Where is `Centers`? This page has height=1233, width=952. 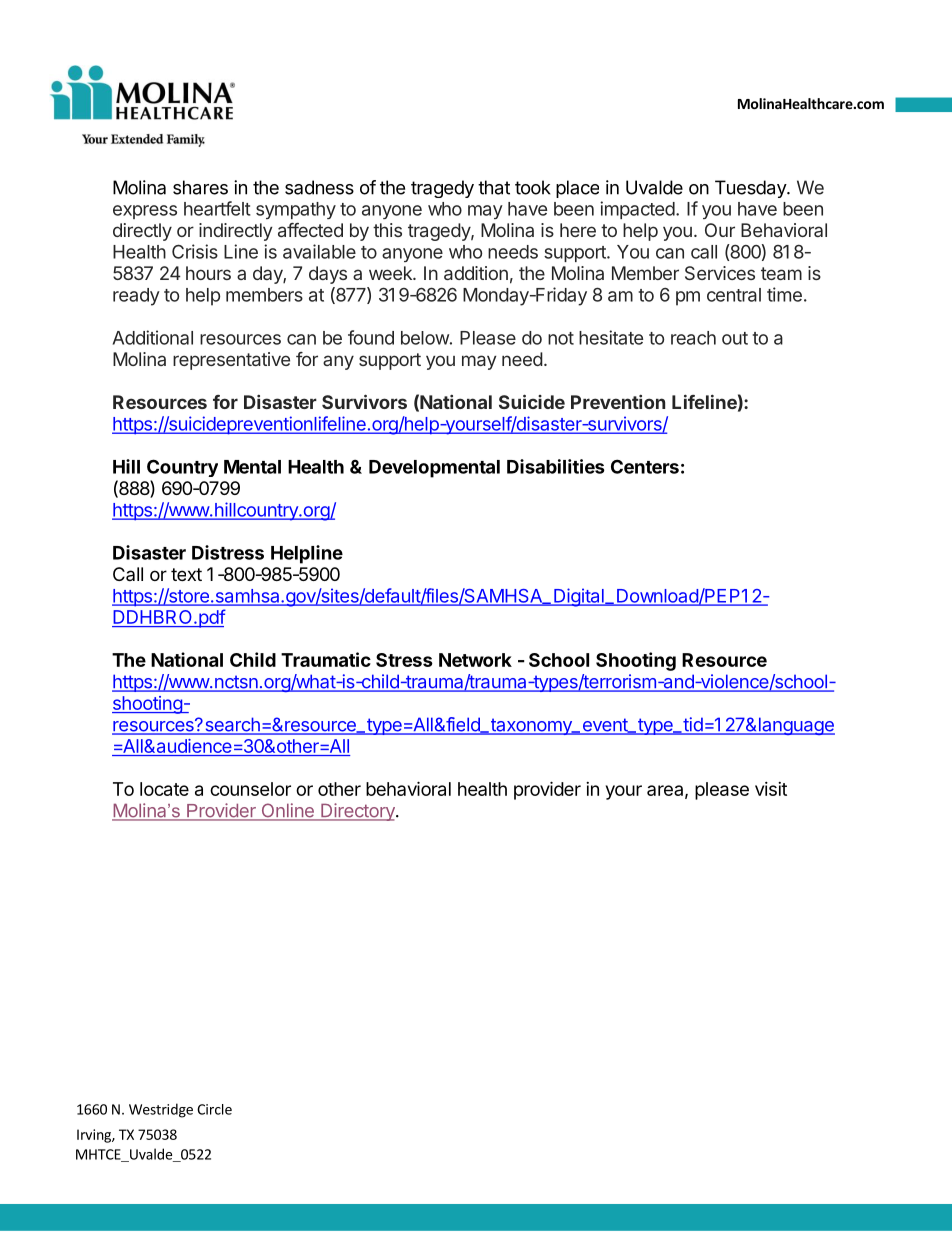
Centers is located at coordinates (645, 466).
